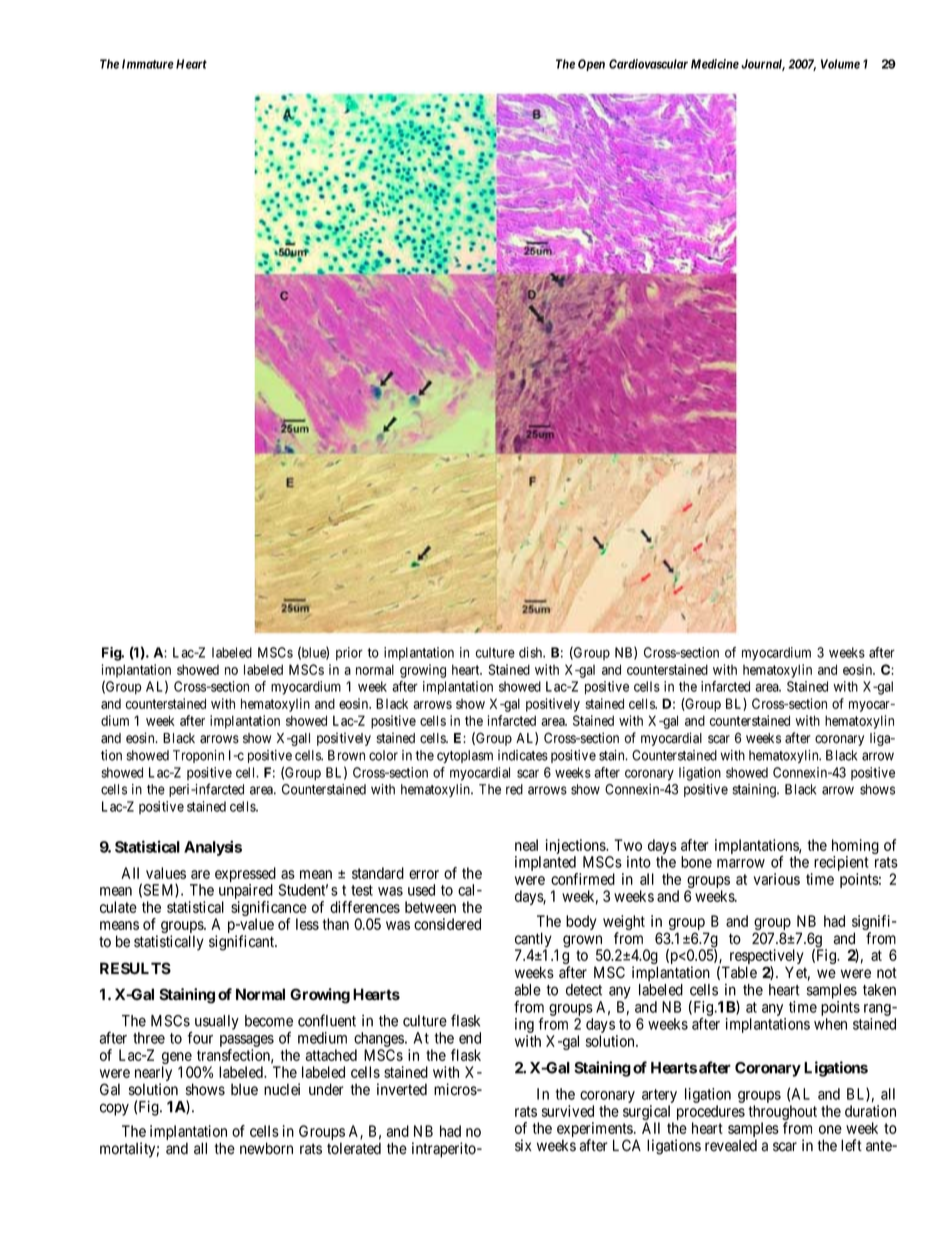 Image resolution: width=952 pixels, height=1233 pixels. Describe the element at coordinates (591, 65) in the screenshot. I see `Open` at that location.
